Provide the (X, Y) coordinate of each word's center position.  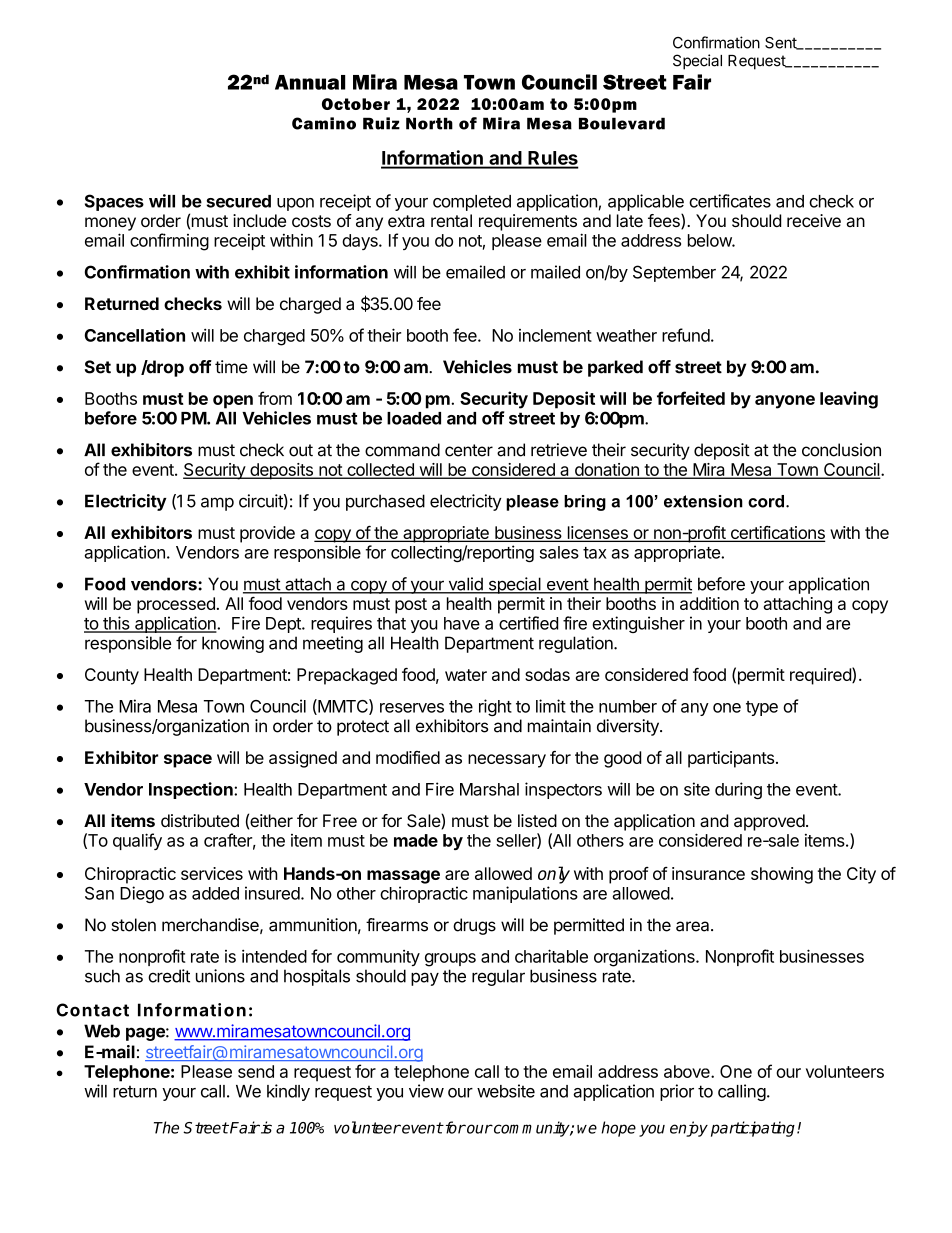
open (233, 402)
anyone (785, 402)
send (256, 1071)
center (469, 450)
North (429, 123)
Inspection (192, 790)
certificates (730, 201)
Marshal (489, 789)
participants (731, 759)
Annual (310, 82)
